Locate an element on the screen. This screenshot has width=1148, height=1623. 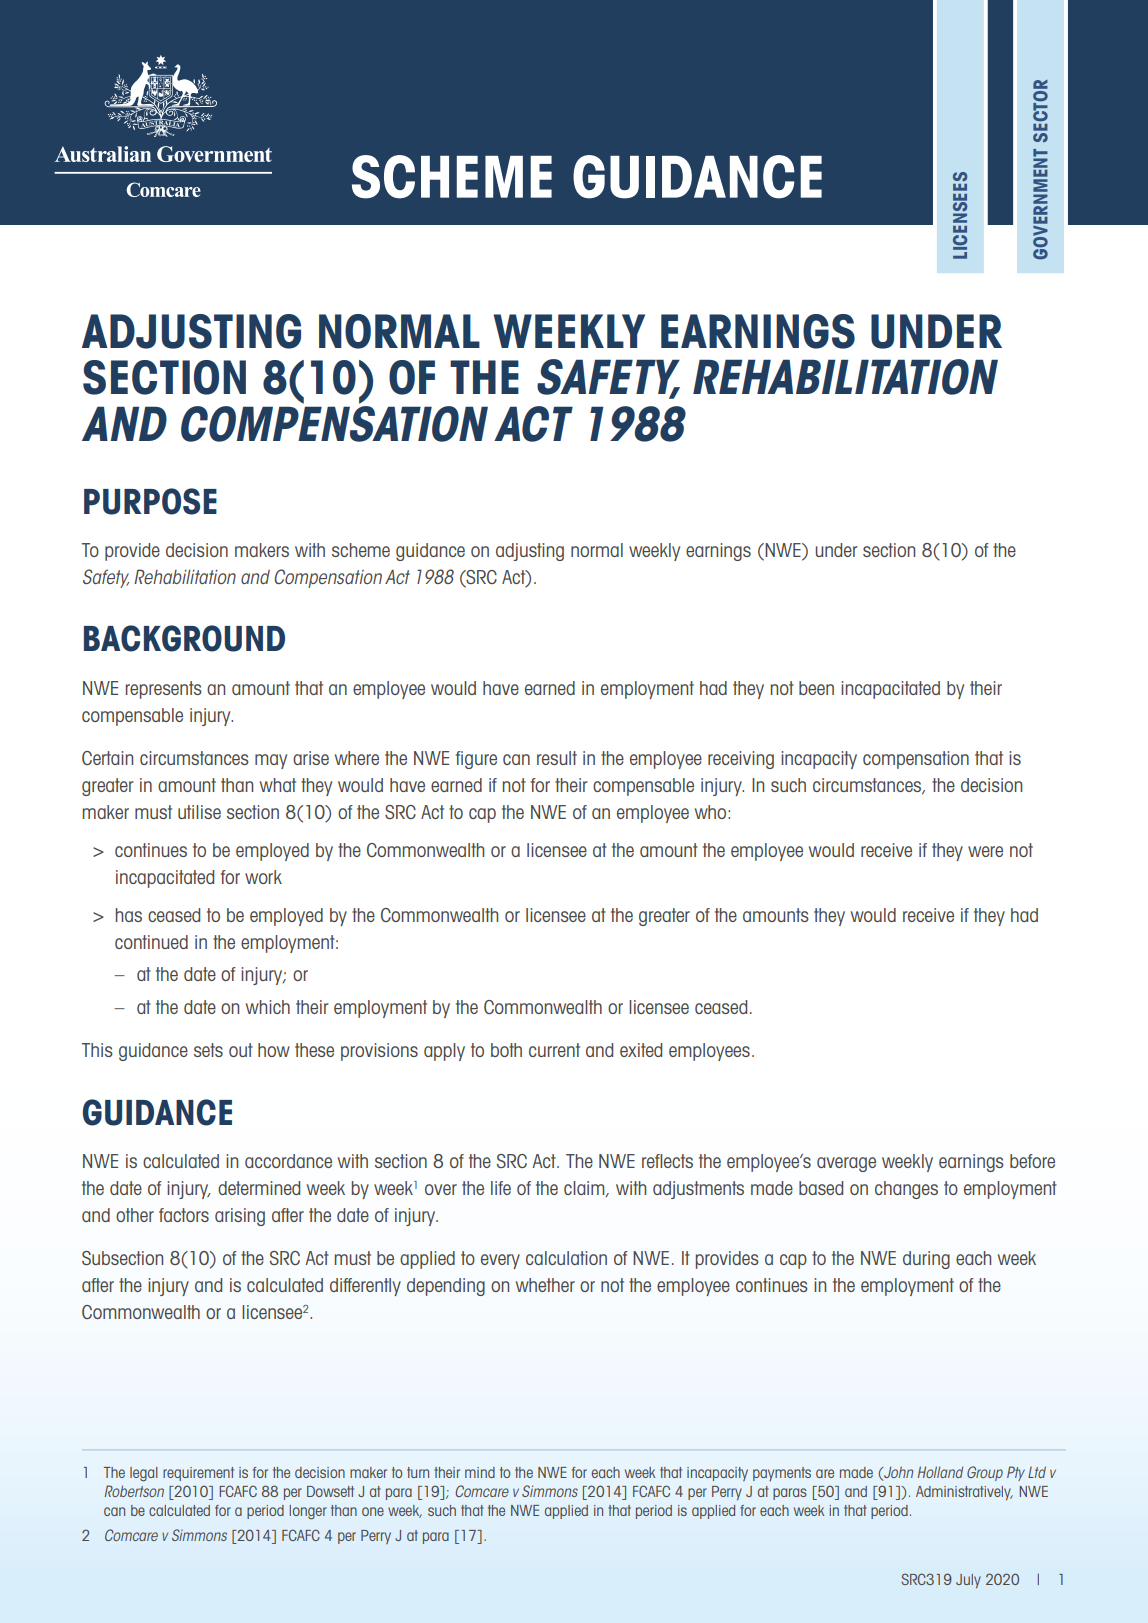
been is located at coordinates (816, 688).
